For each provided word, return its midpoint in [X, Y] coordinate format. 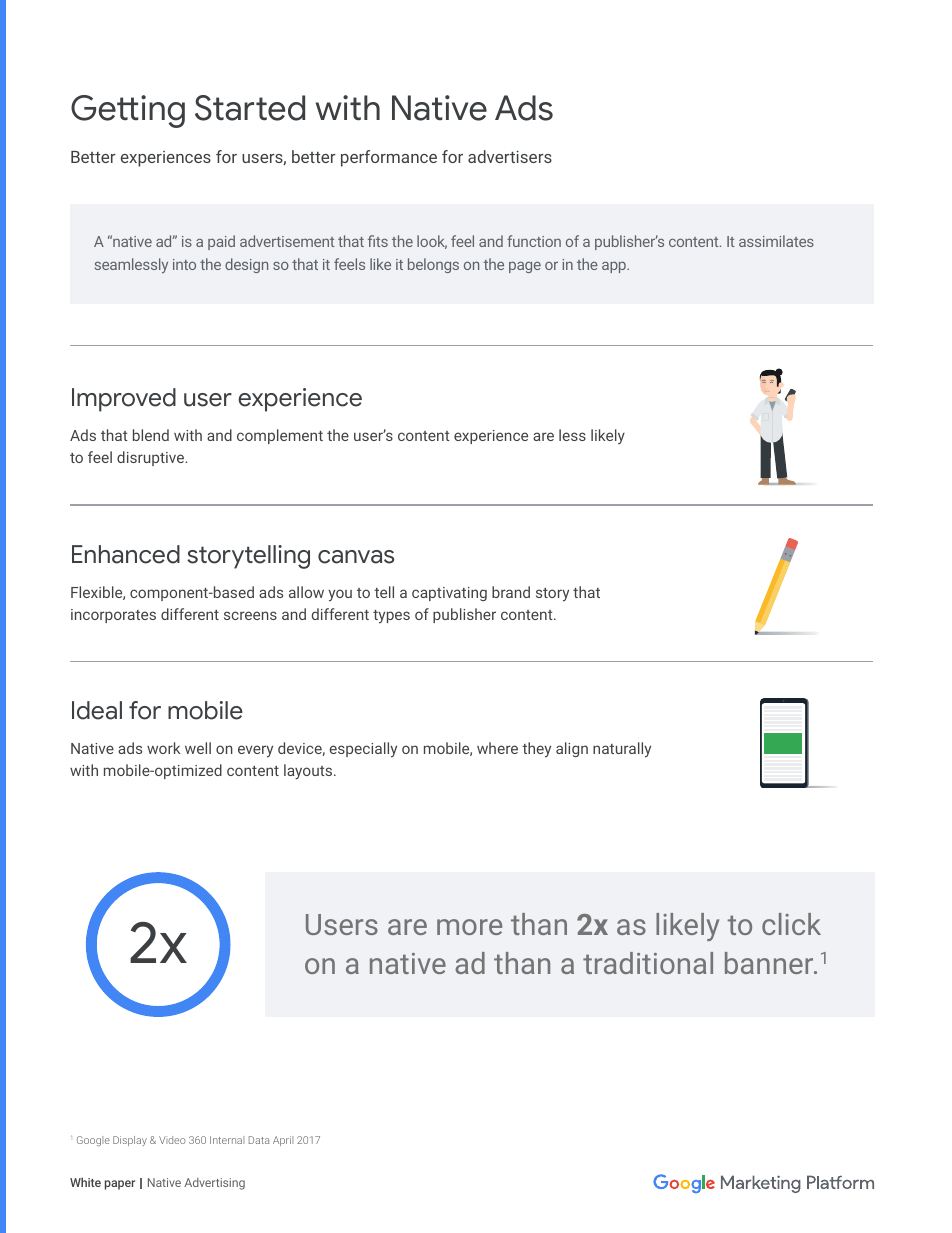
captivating [449, 594]
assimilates [776, 241]
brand [511, 592]
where [497, 748]
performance [389, 158]
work [164, 748]
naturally [622, 750]
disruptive [152, 458]
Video [172, 1140]
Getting [128, 111]
